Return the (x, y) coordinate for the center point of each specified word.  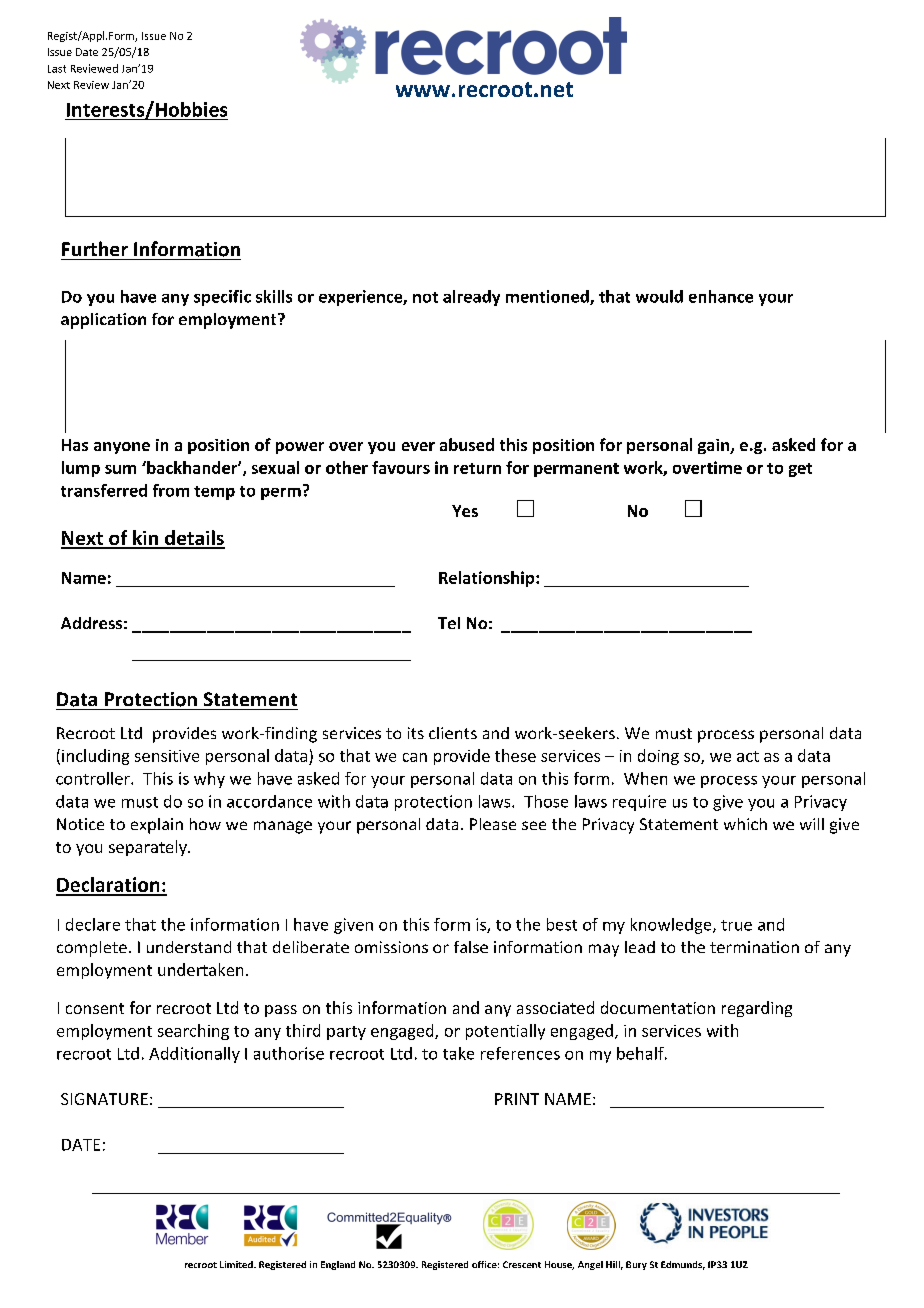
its (416, 733)
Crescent (522, 1264)
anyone (122, 448)
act (748, 756)
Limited (237, 1264)
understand (189, 947)
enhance (721, 296)
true (736, 925)
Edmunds (683, 1265)
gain (715, 446)
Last (57, 69)
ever (418, 446)
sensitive (167, 756)
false (471, 947)
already (471, 298)
